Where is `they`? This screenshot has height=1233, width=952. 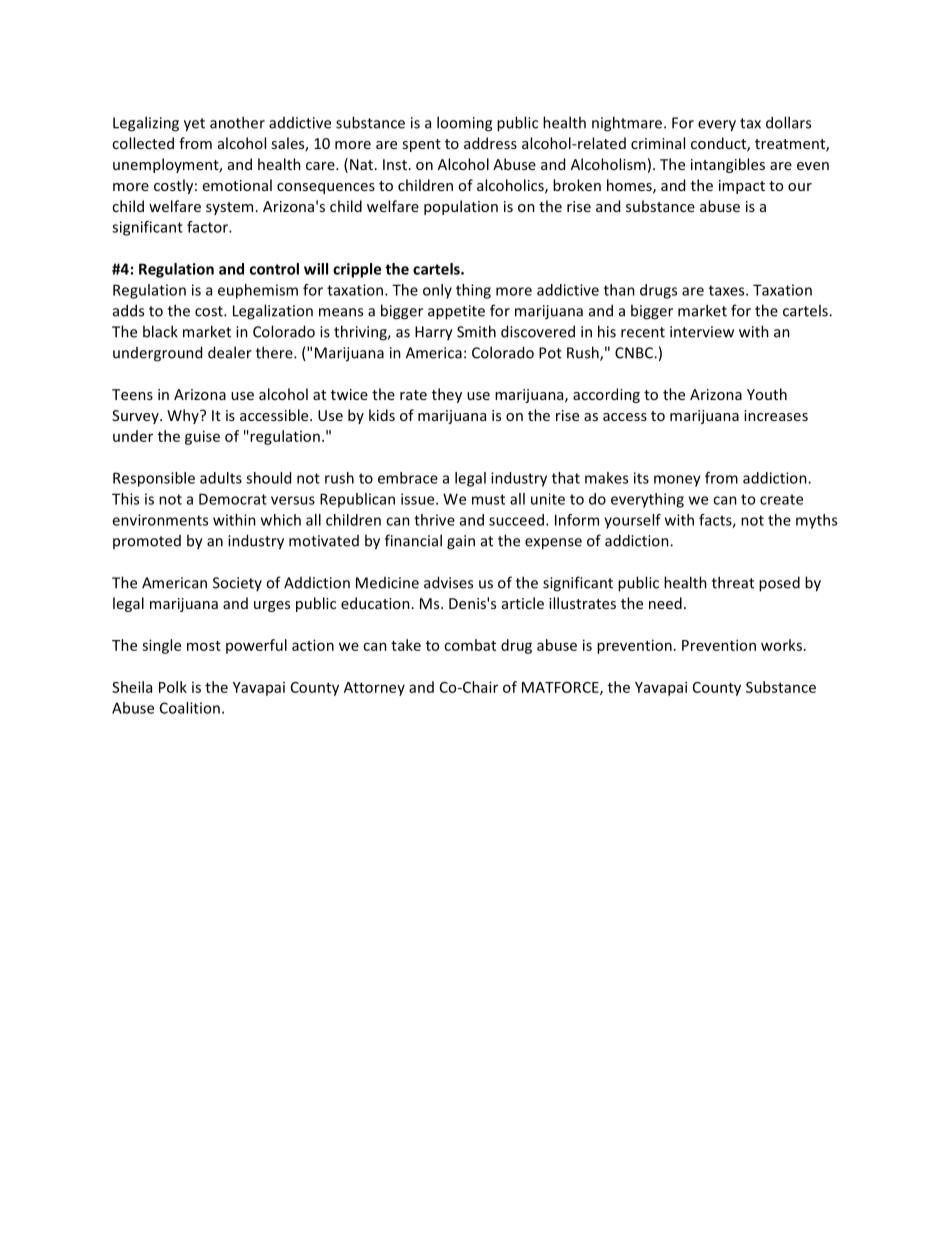
they is located at coordinates (447, 395).
